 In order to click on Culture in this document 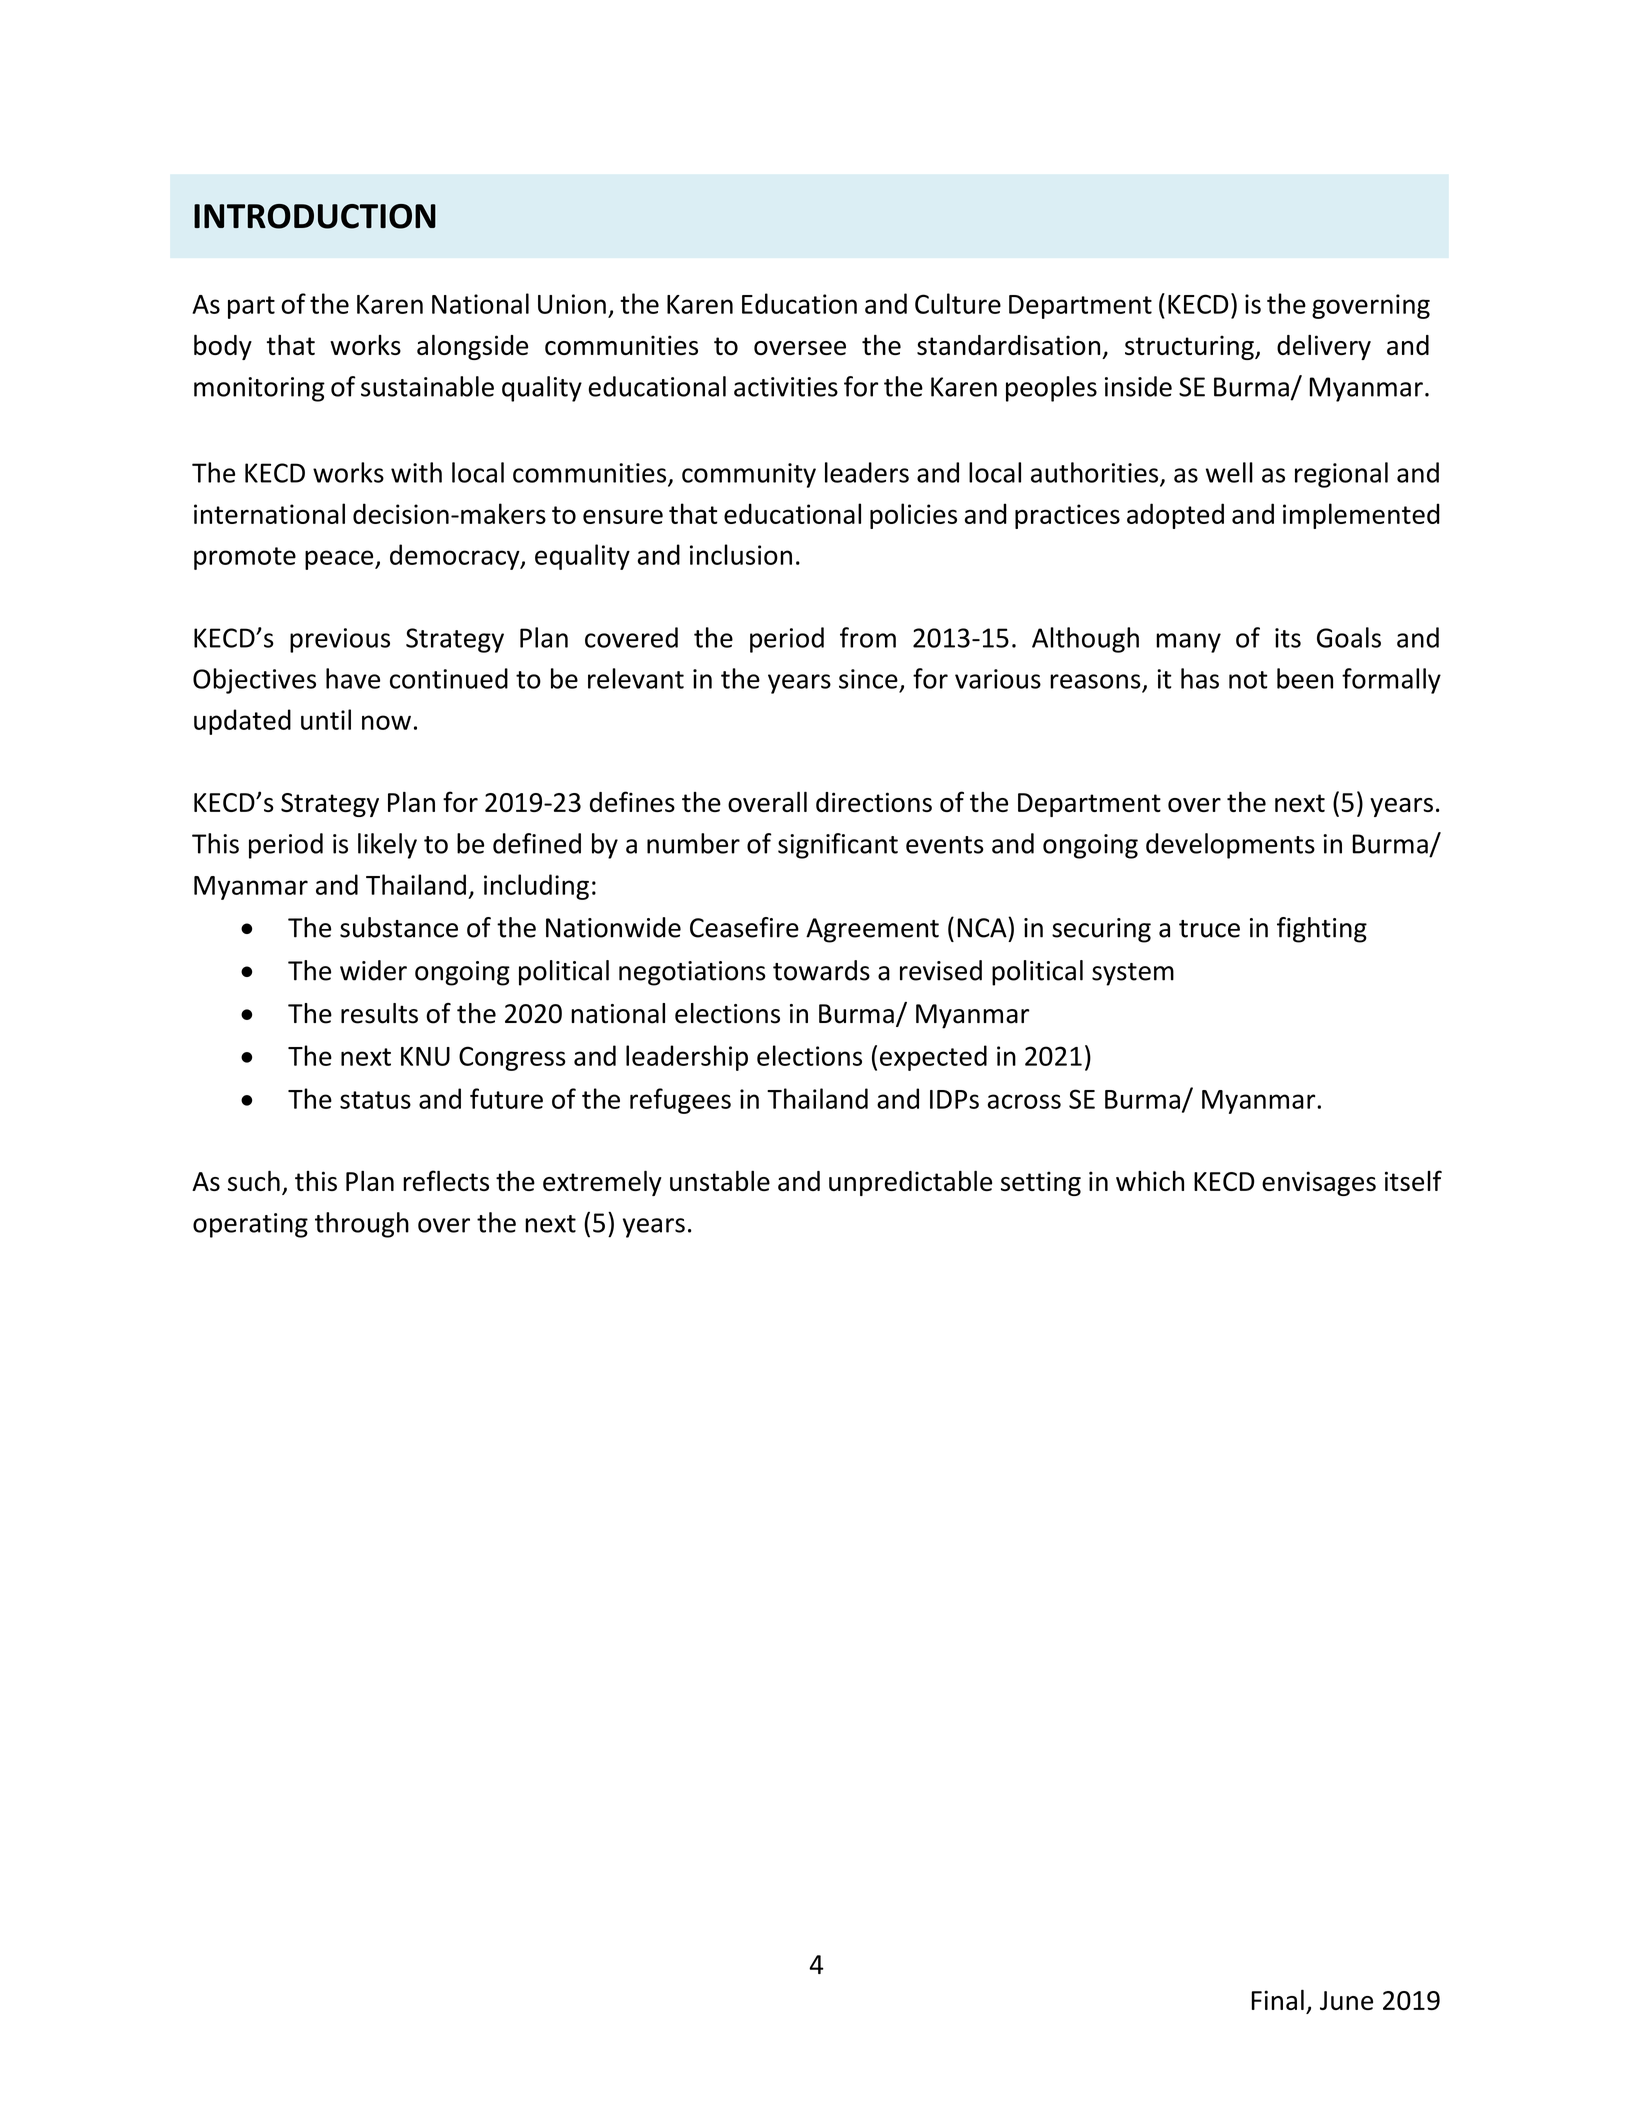, I will do `click(958, 303)`.
